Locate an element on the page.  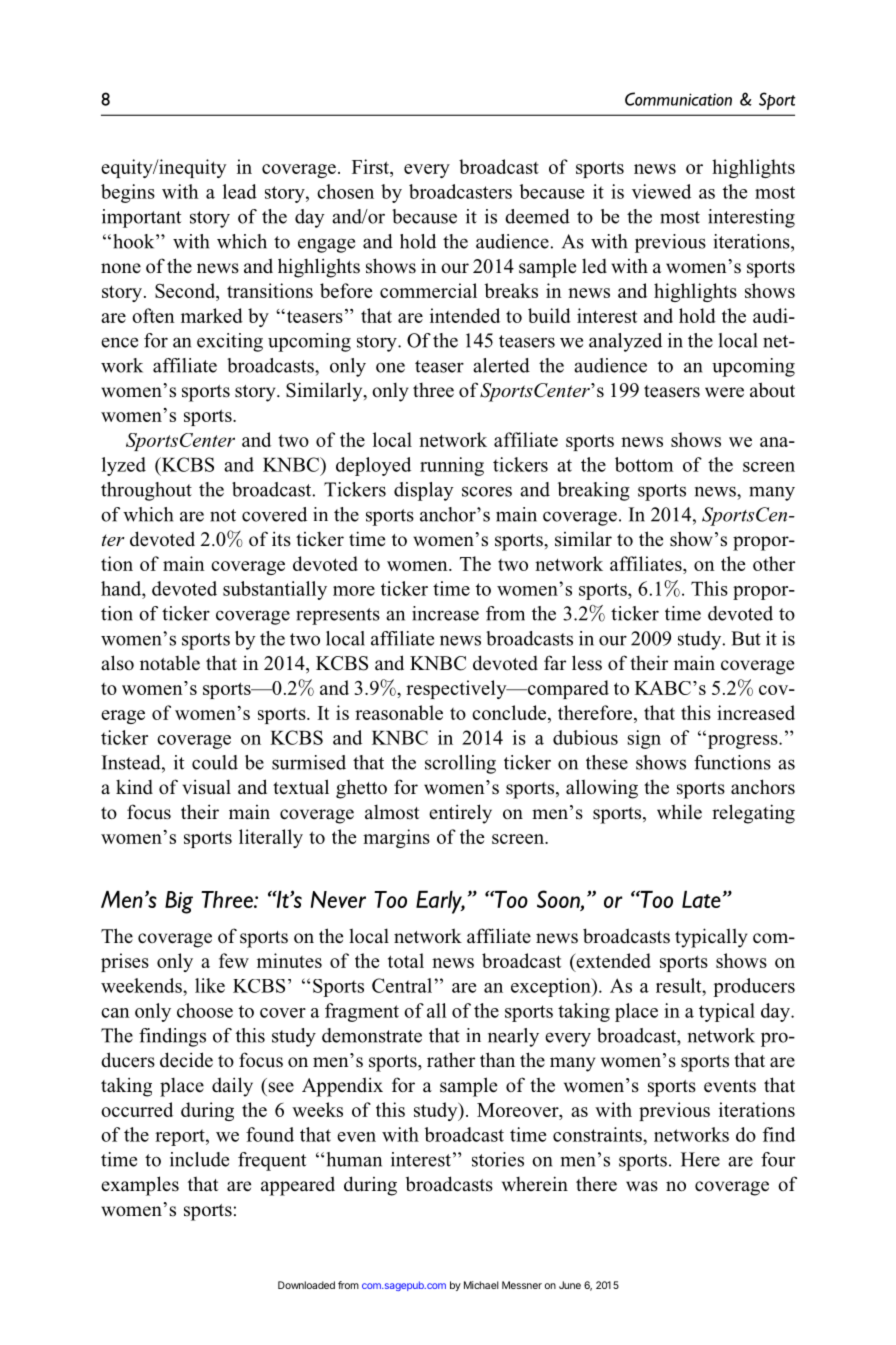
important is located at coordinates (141, 218).
